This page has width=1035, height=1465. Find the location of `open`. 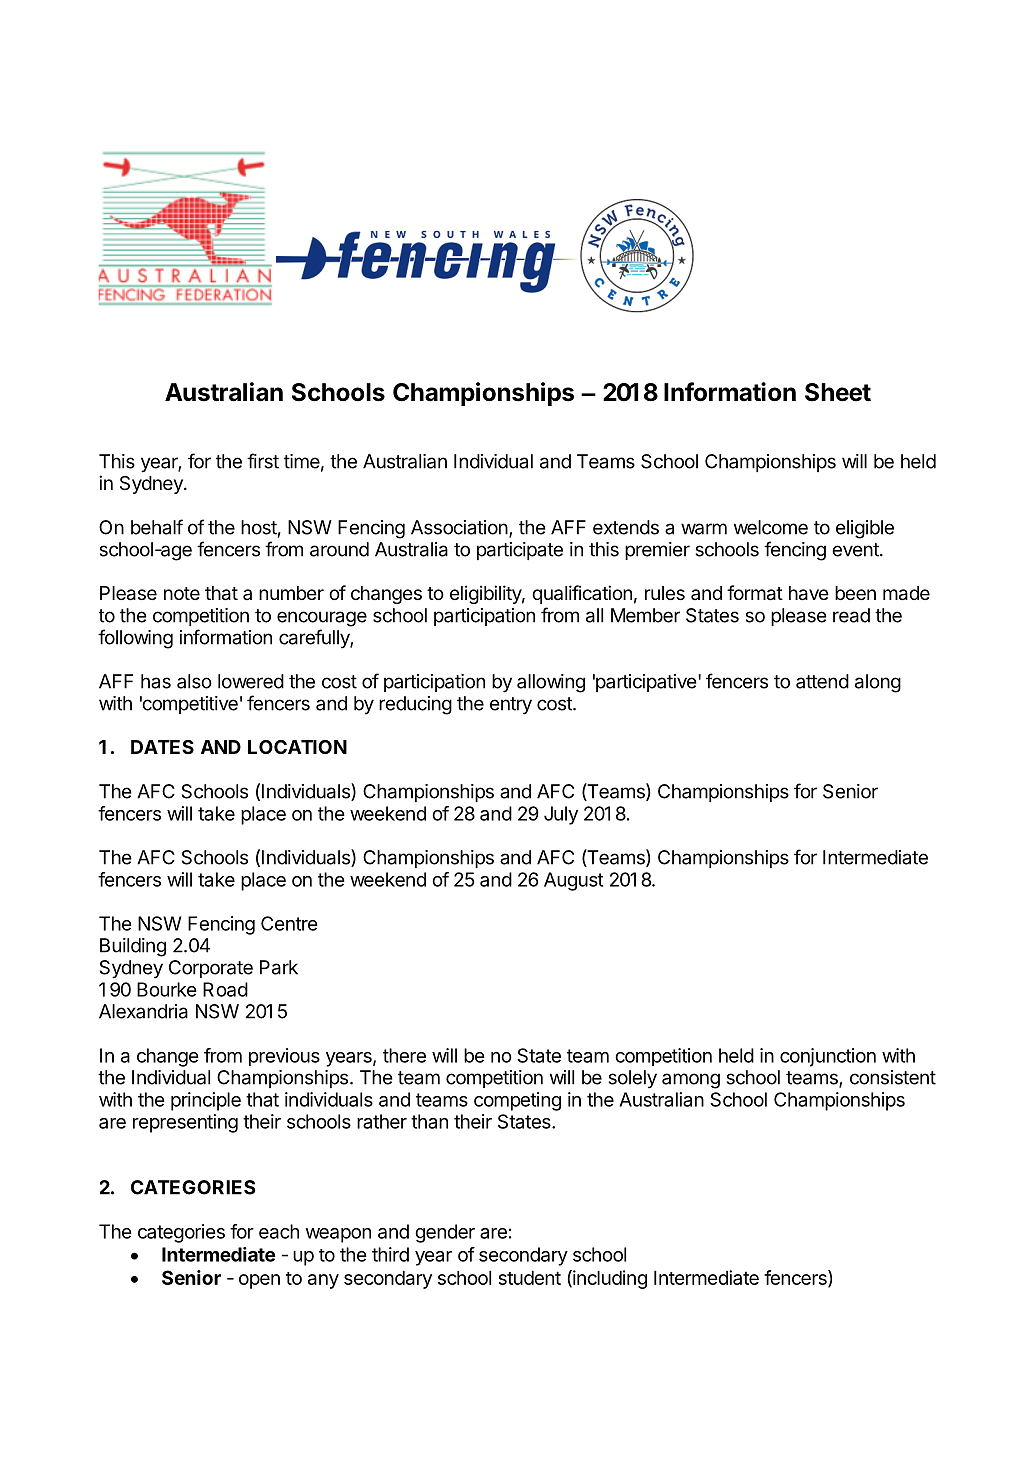

open is located at coordinates (259, 1281).
